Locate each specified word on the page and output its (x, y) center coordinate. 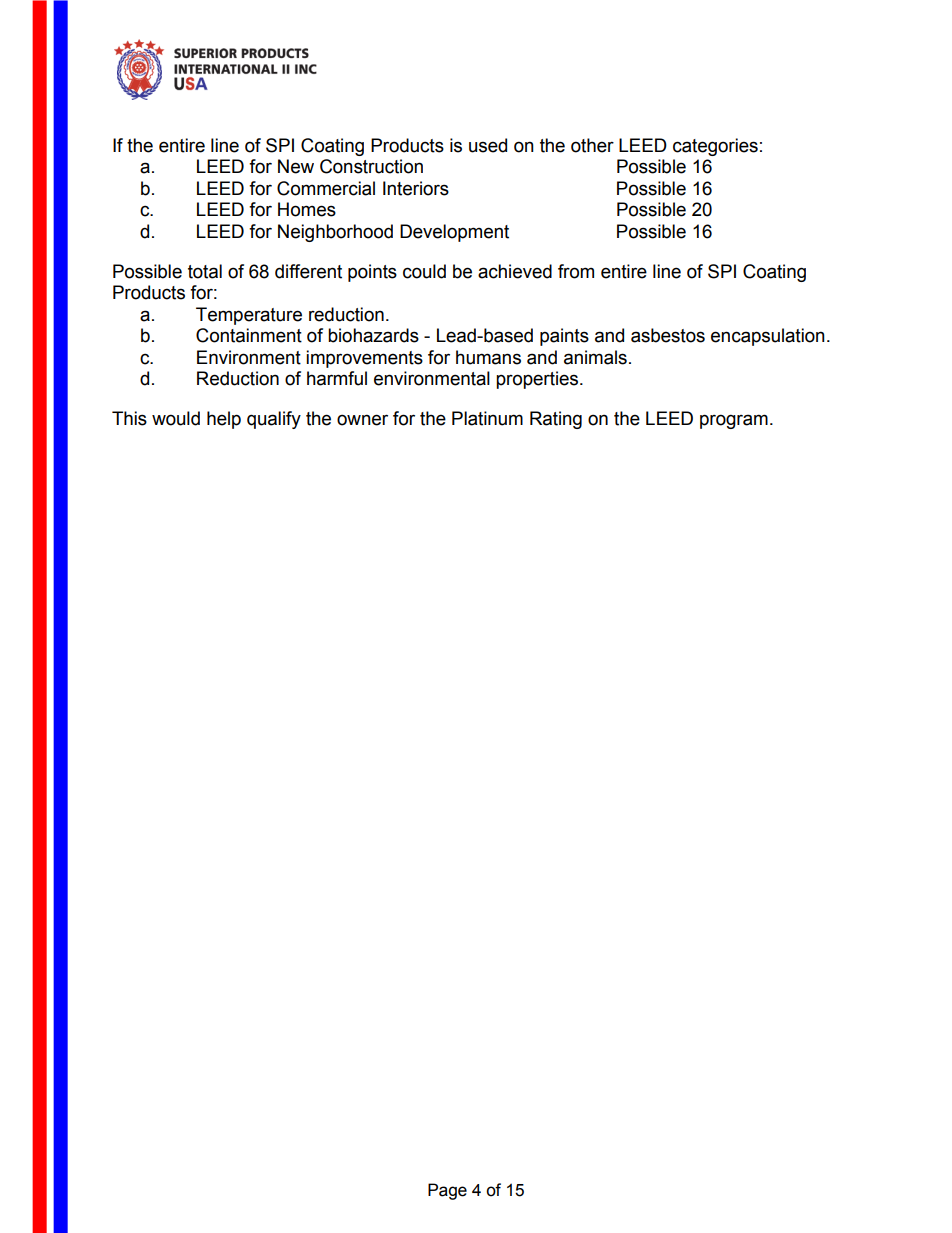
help (224, 420)
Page (447, 1191)
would (176, 418)
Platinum (487, 418)
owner (362, 420)
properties (538, 380)
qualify (274, 420)
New (296, 166)
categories (715, 147)
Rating (556, 420)
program (734, 421)
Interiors (416, 188)
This (129, 418)
